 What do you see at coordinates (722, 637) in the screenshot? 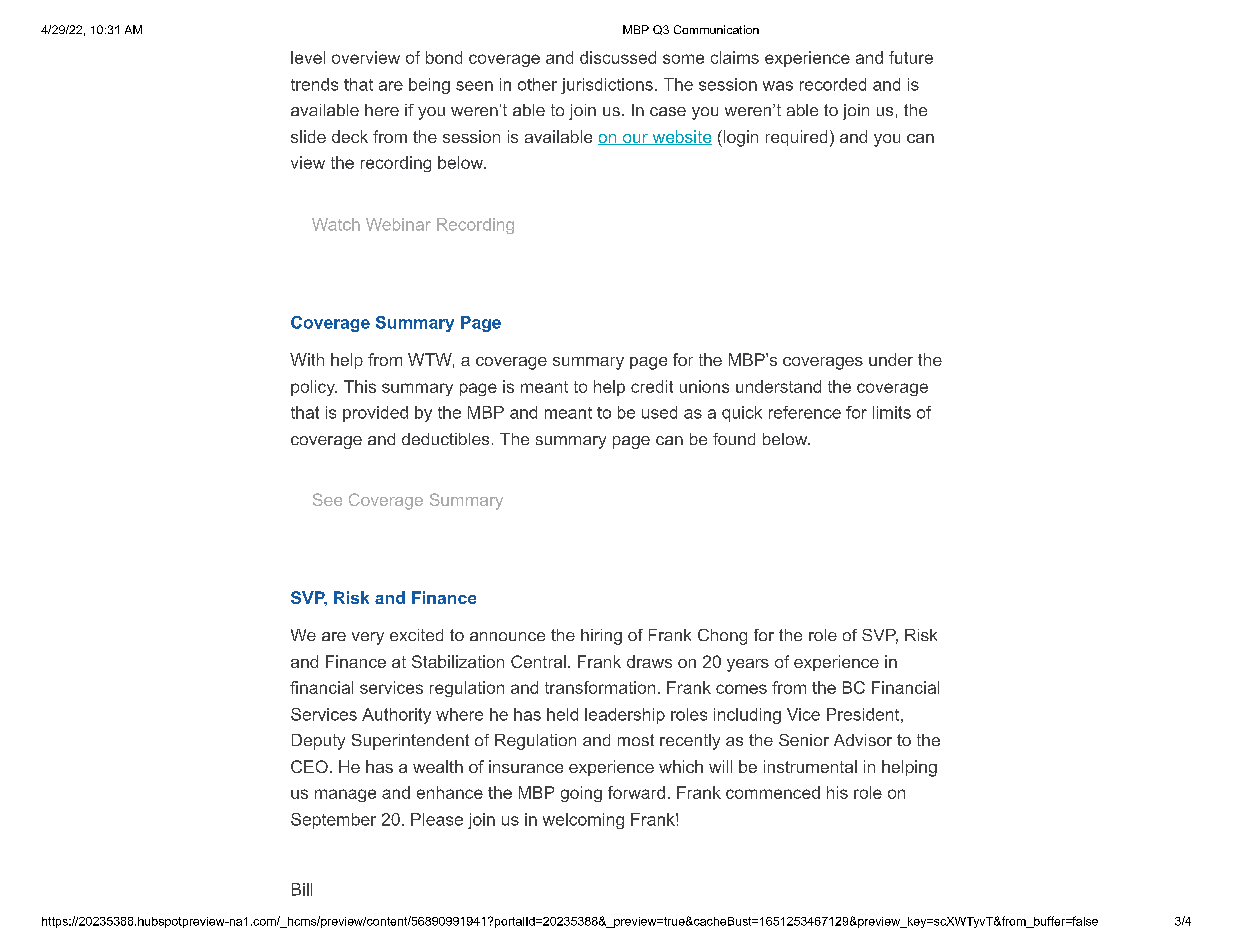
I see `Chong` at bounding box center [722, 637].
